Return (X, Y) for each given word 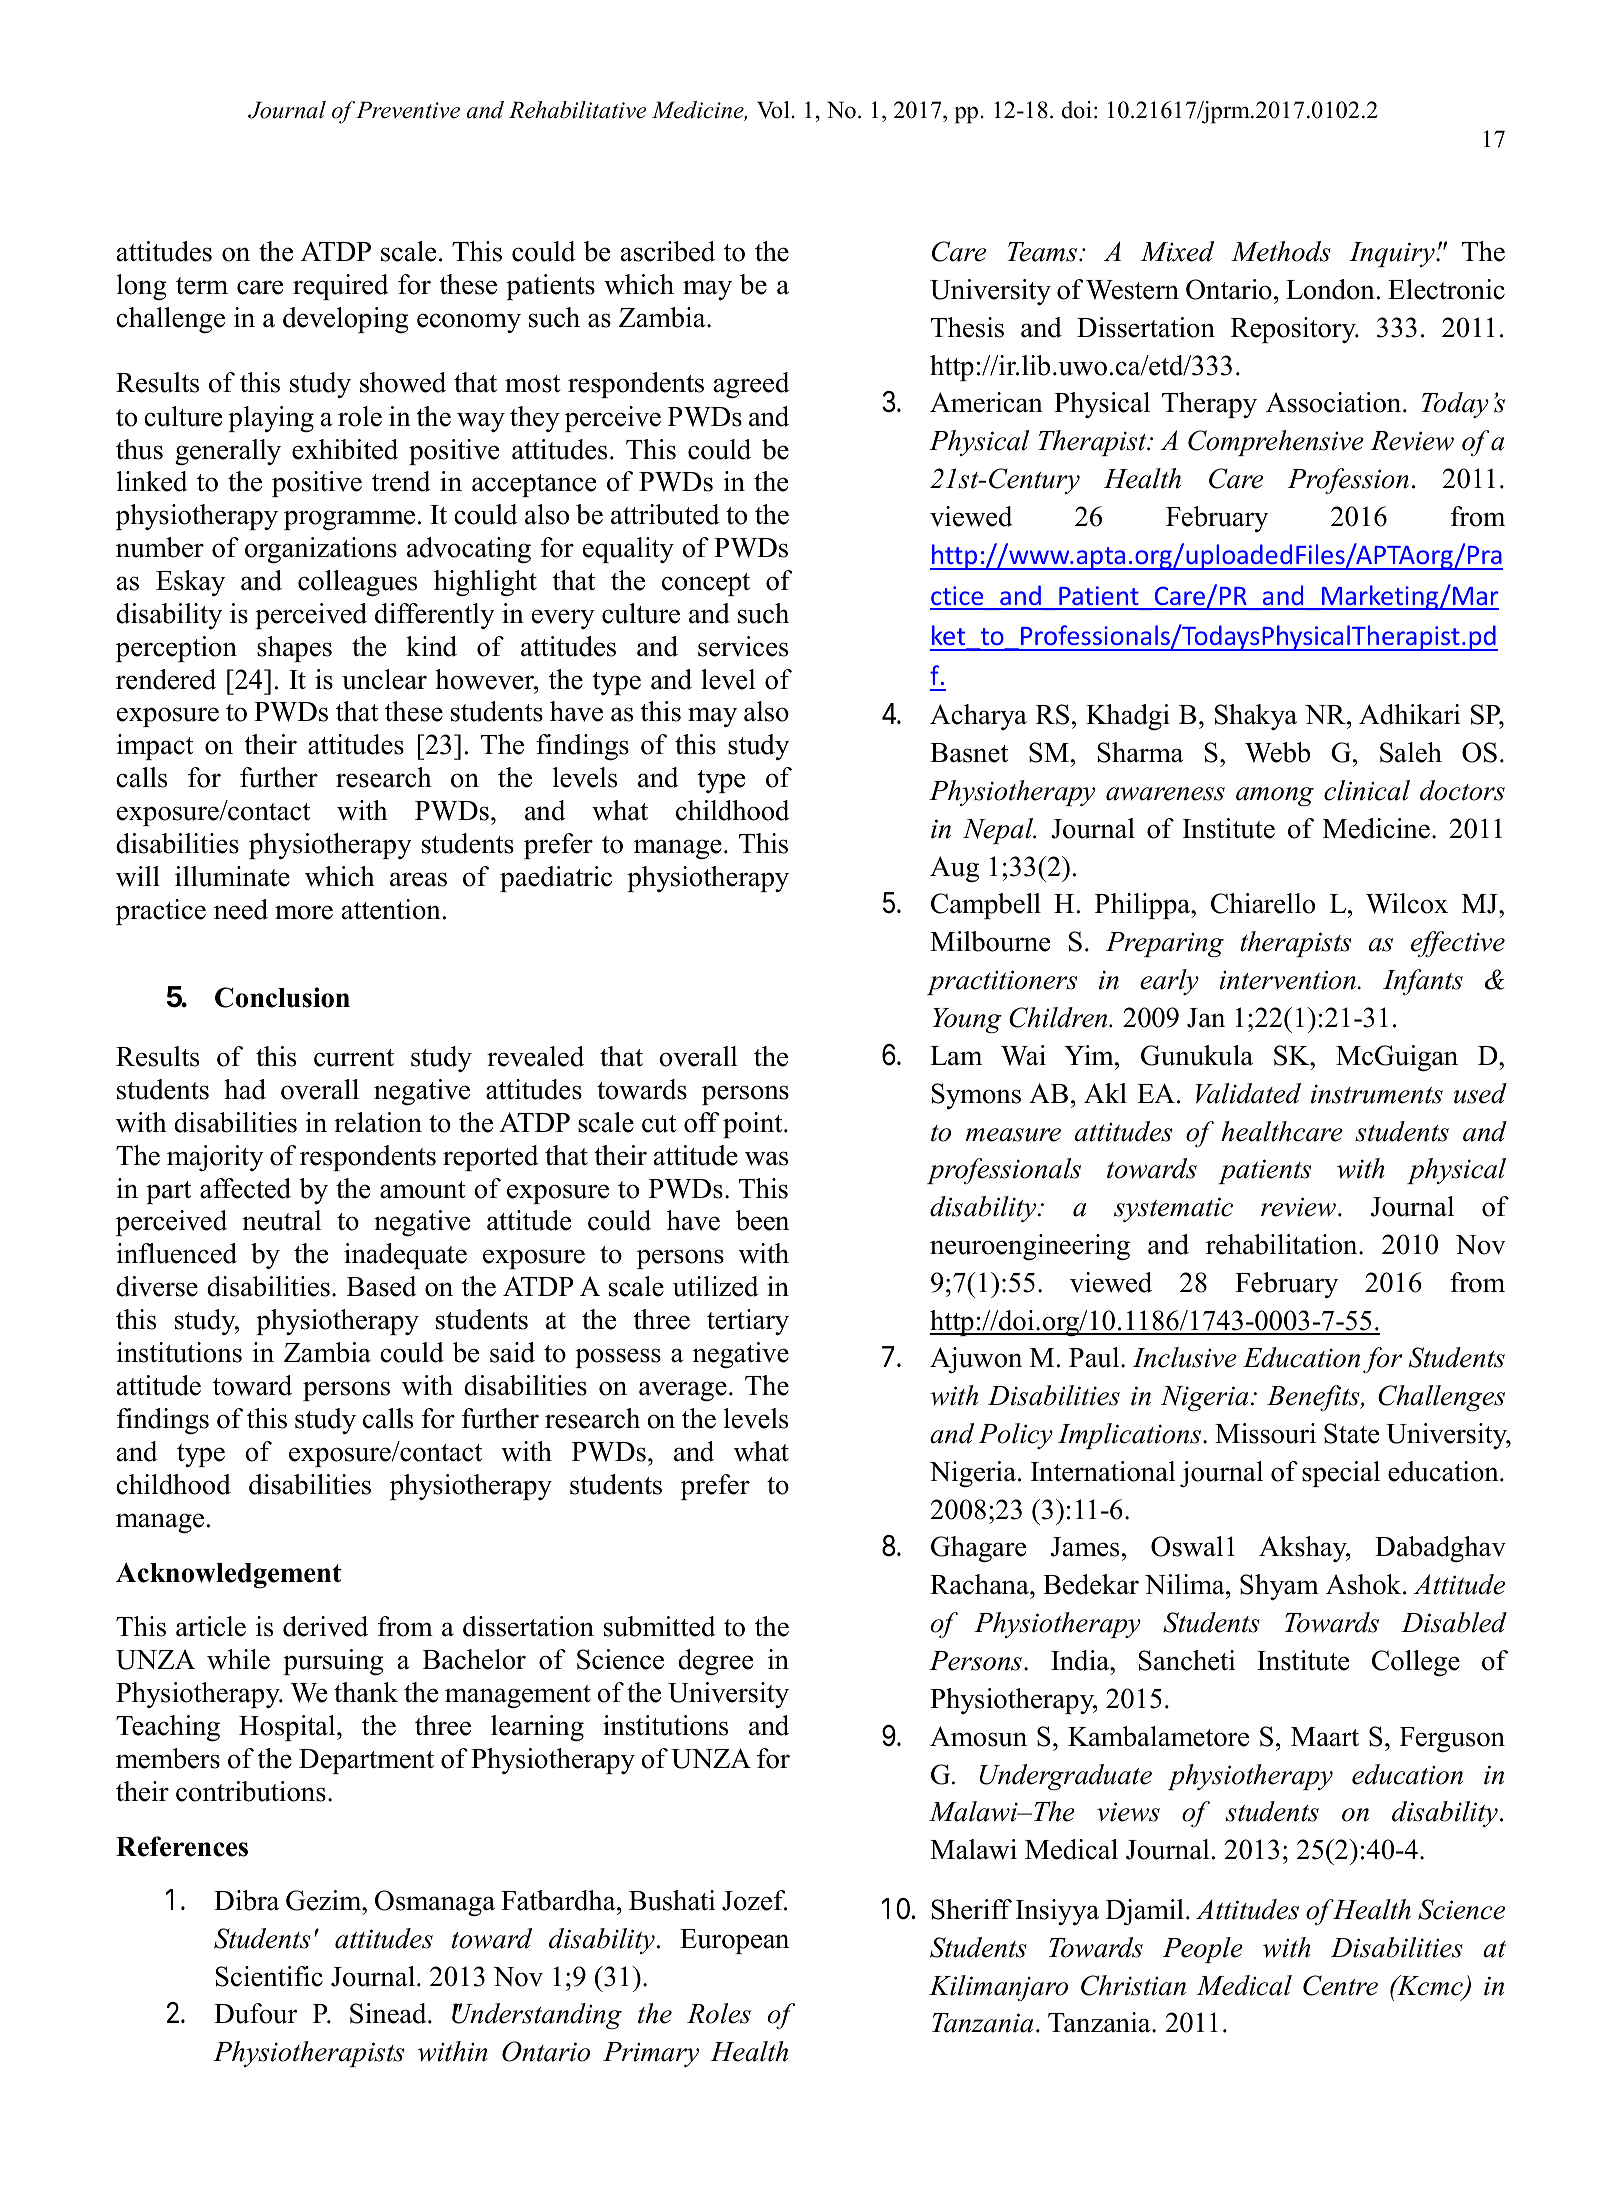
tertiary (748, 1322)
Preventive (408, 110)
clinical (1367, 790)
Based (382, 1286)
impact (155, 747)
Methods (1281, 251)
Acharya (978, 717)
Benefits (1314, 1398)
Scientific (269, 1976)
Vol (773, 110)
